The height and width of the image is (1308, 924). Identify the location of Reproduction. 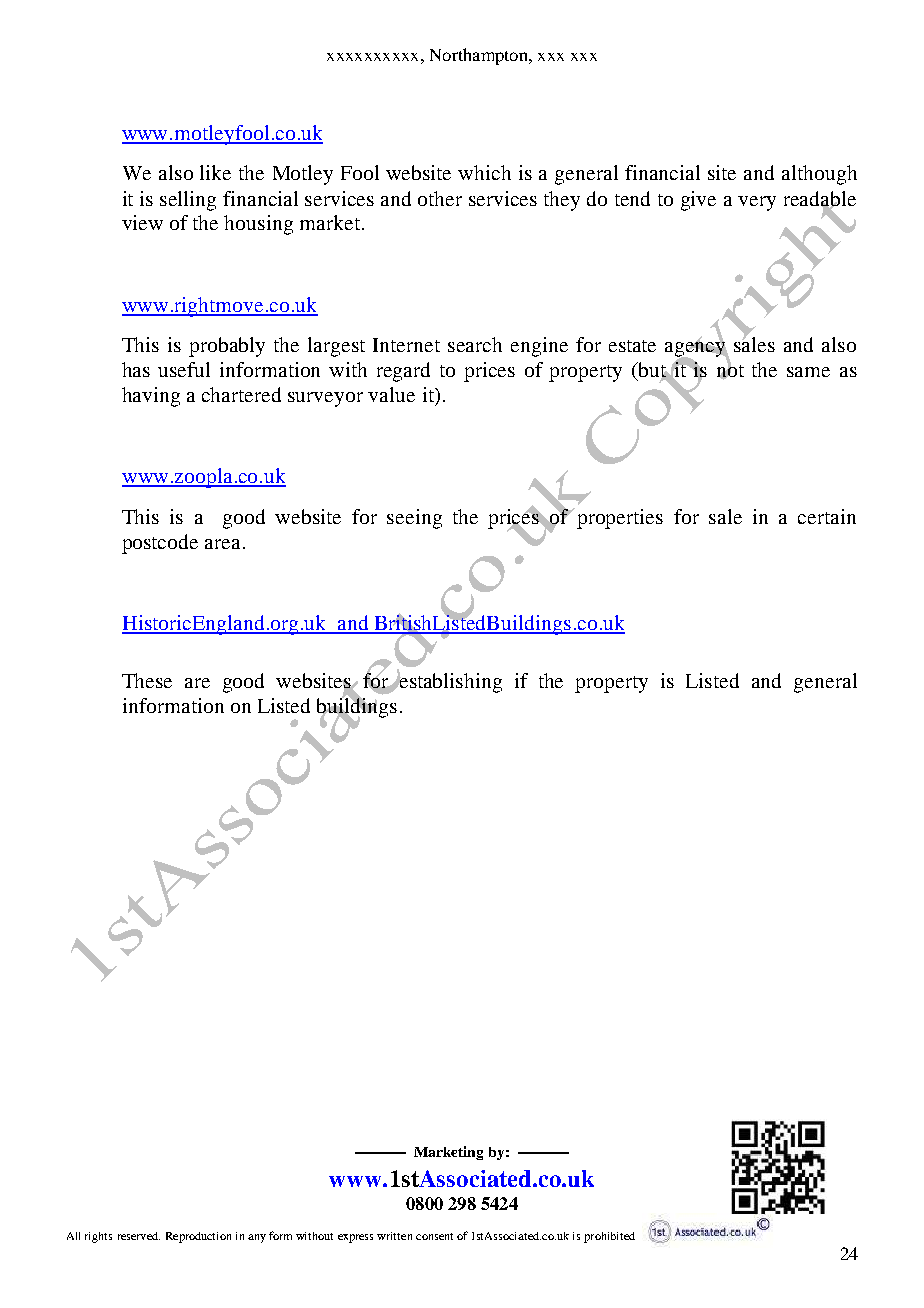
(198, 1237).
